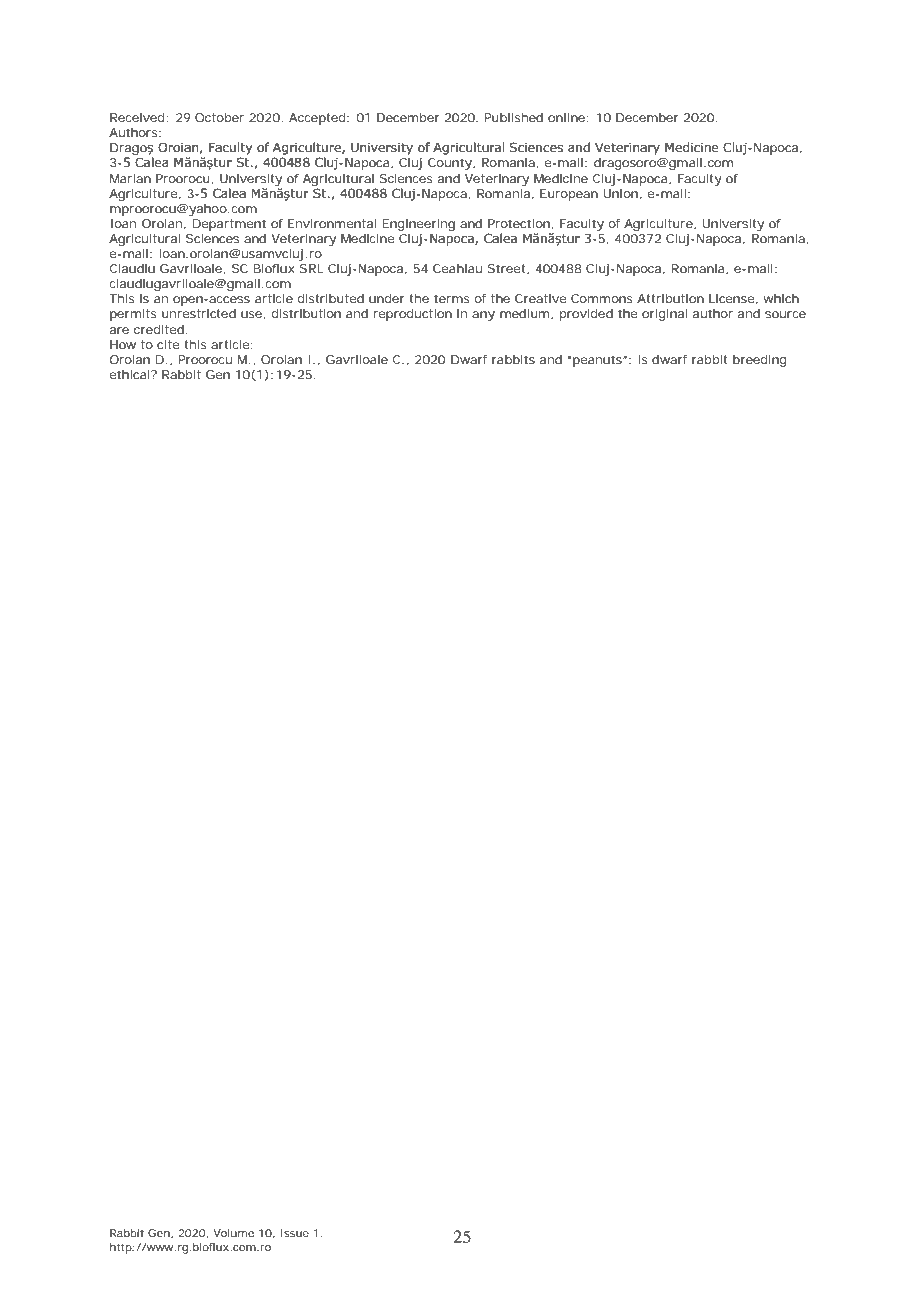 The width and height of the screenshot is (924, 1308). Describe the element at coordinates (160, 329) in the screenshot. I see `credited` at that location.
